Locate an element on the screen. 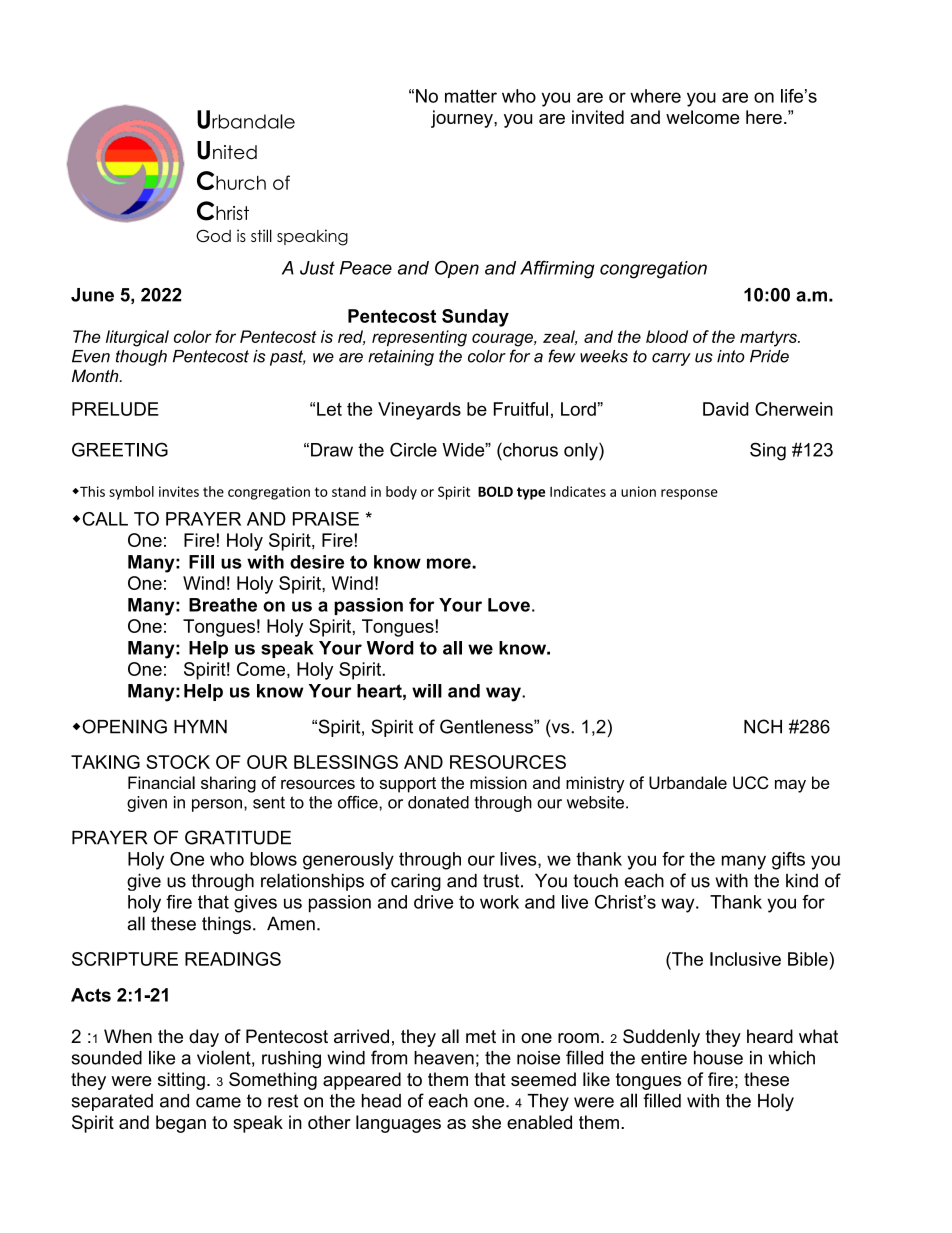  God is located at coordinates (213, 236).
